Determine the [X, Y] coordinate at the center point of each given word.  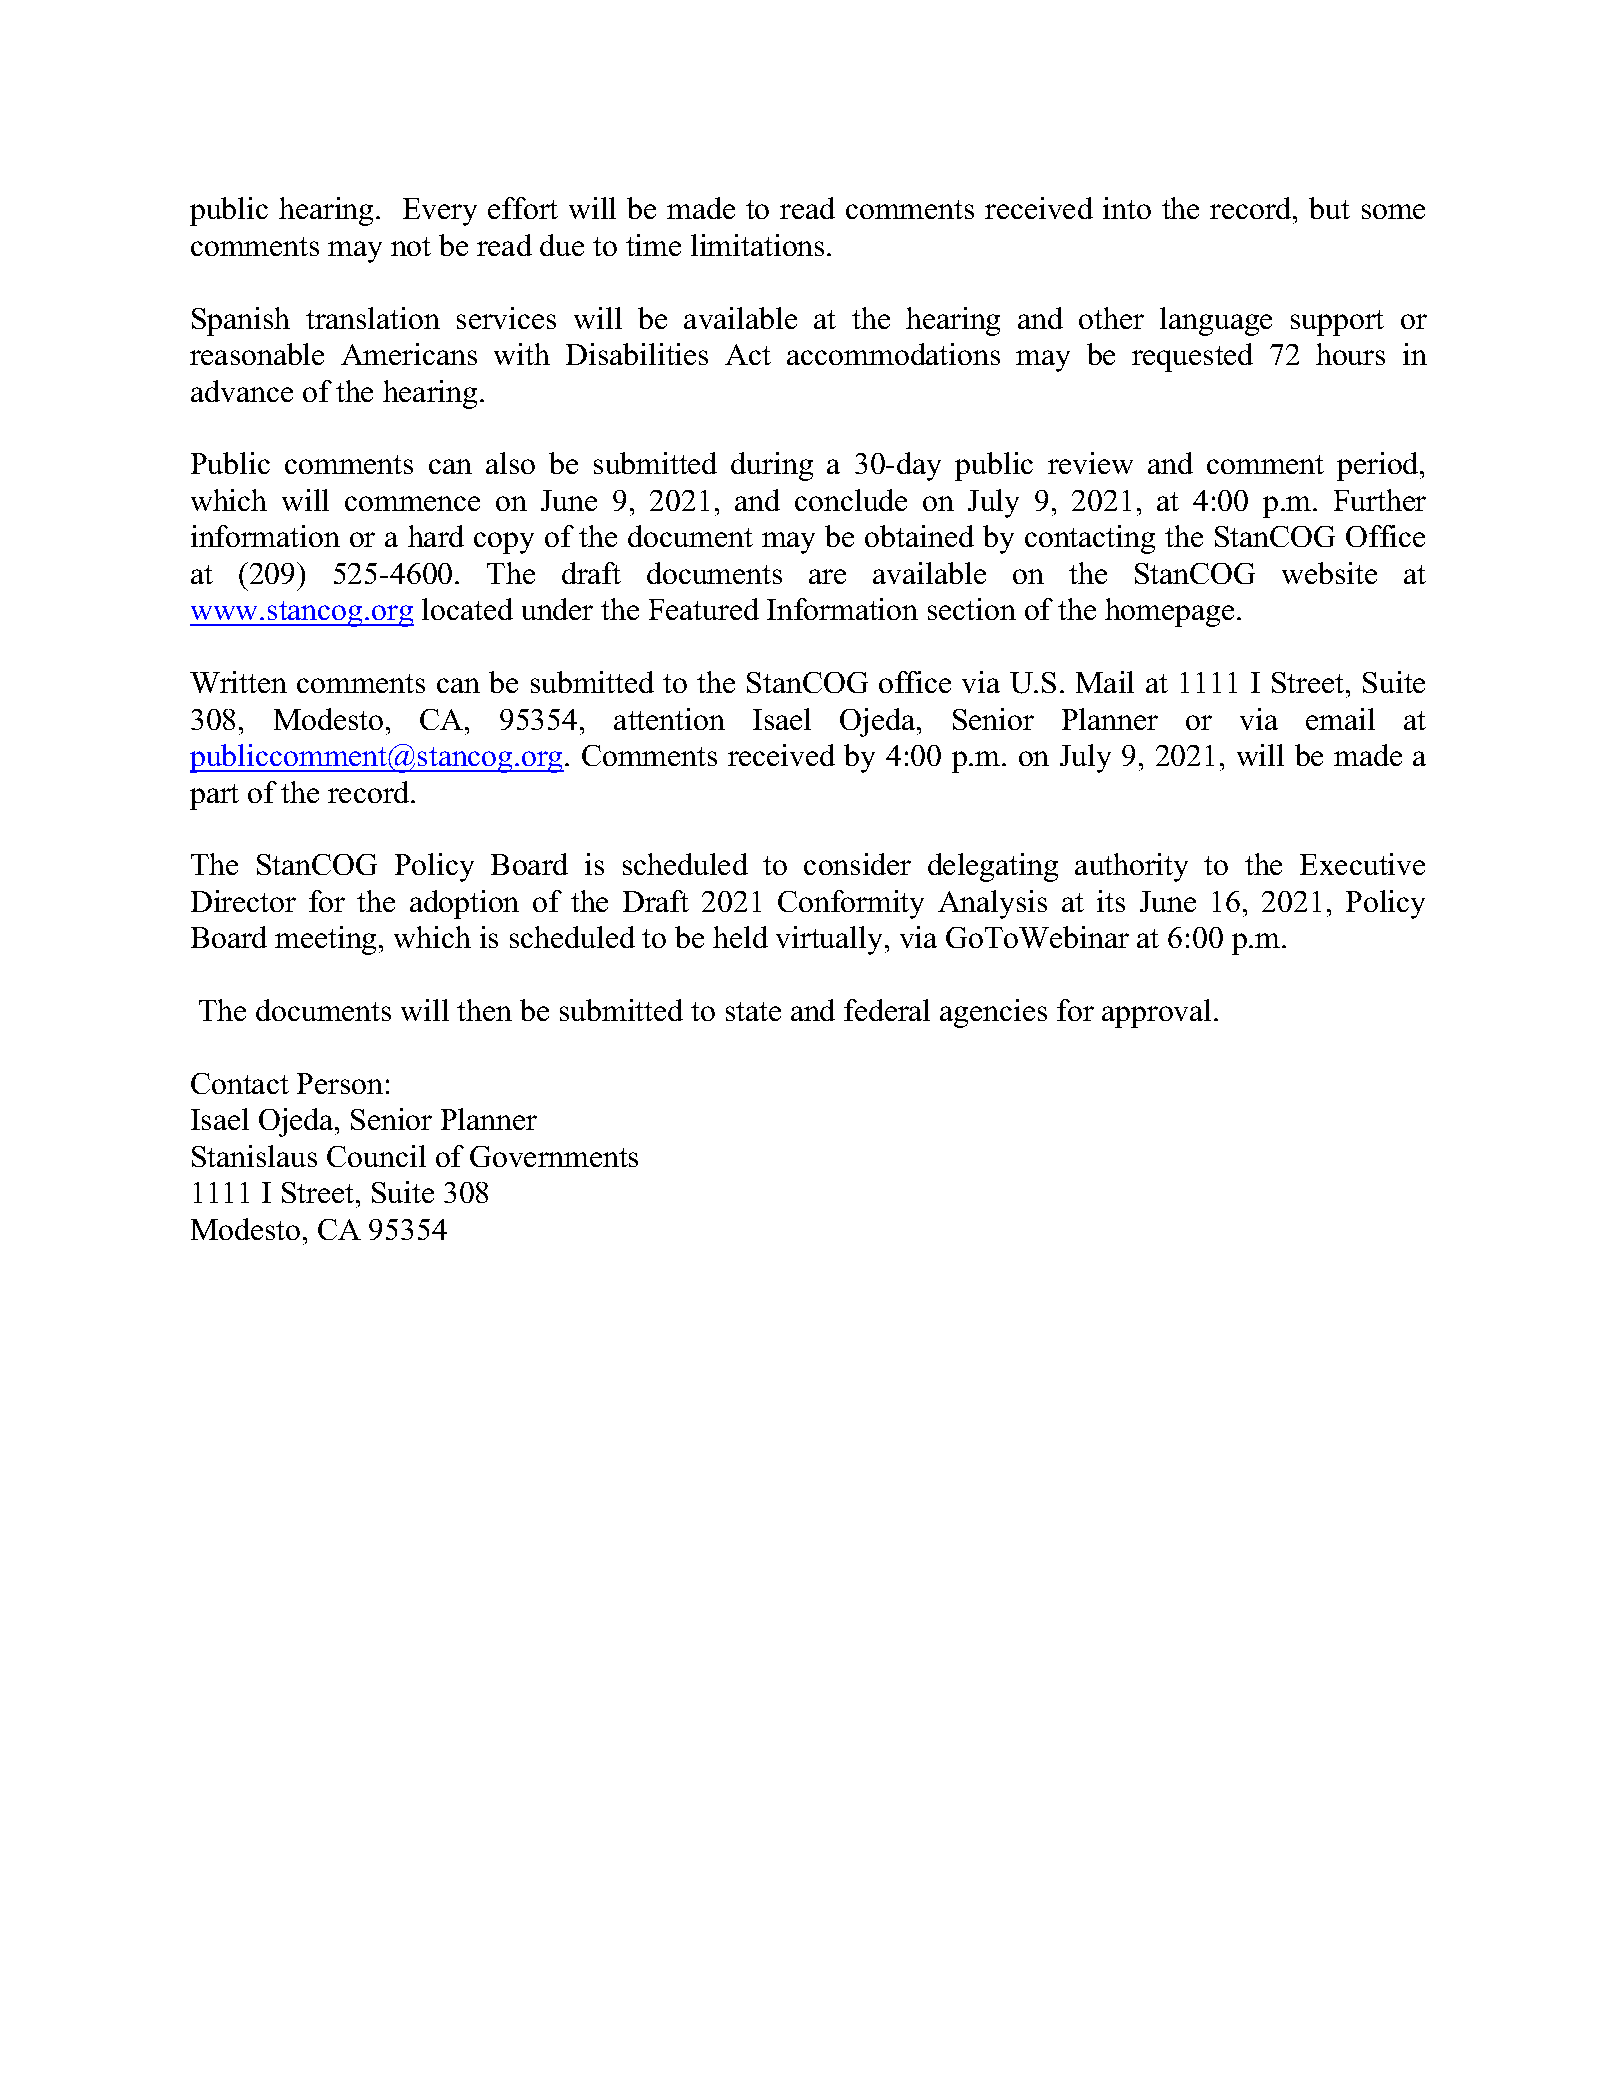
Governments [554, 1156]
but [1329, 208]
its [1111, 901]
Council [376, 1156]
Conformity [851, 904]
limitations [757, 245]
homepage [1169, 612]
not [411, 246]
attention [669, 719]
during [772, 466]
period [1379, 466]
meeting [327, 940]
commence [412, 503]
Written [238, 682]
